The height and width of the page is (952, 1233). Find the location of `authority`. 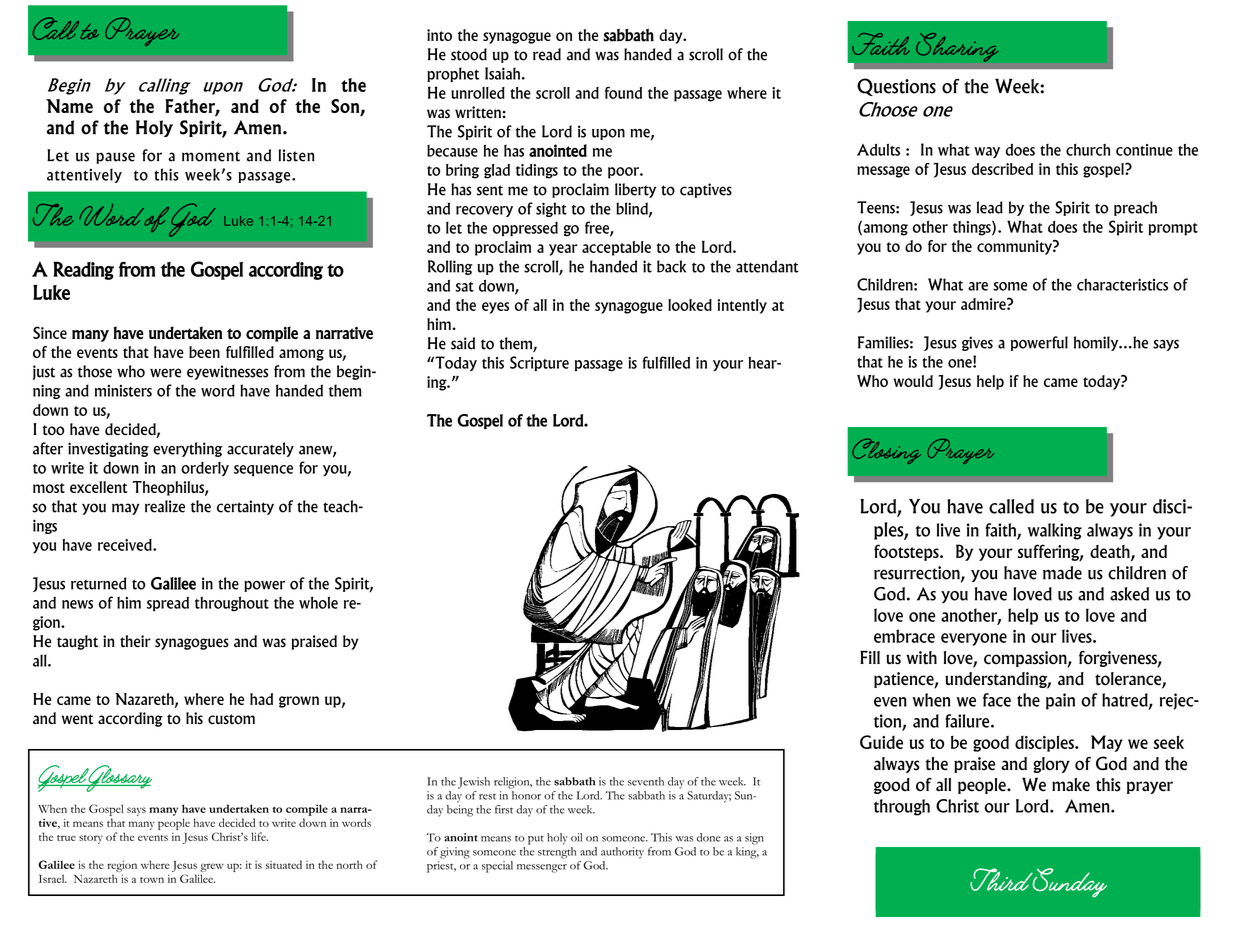

authority is located at coordinates (622, 853).
